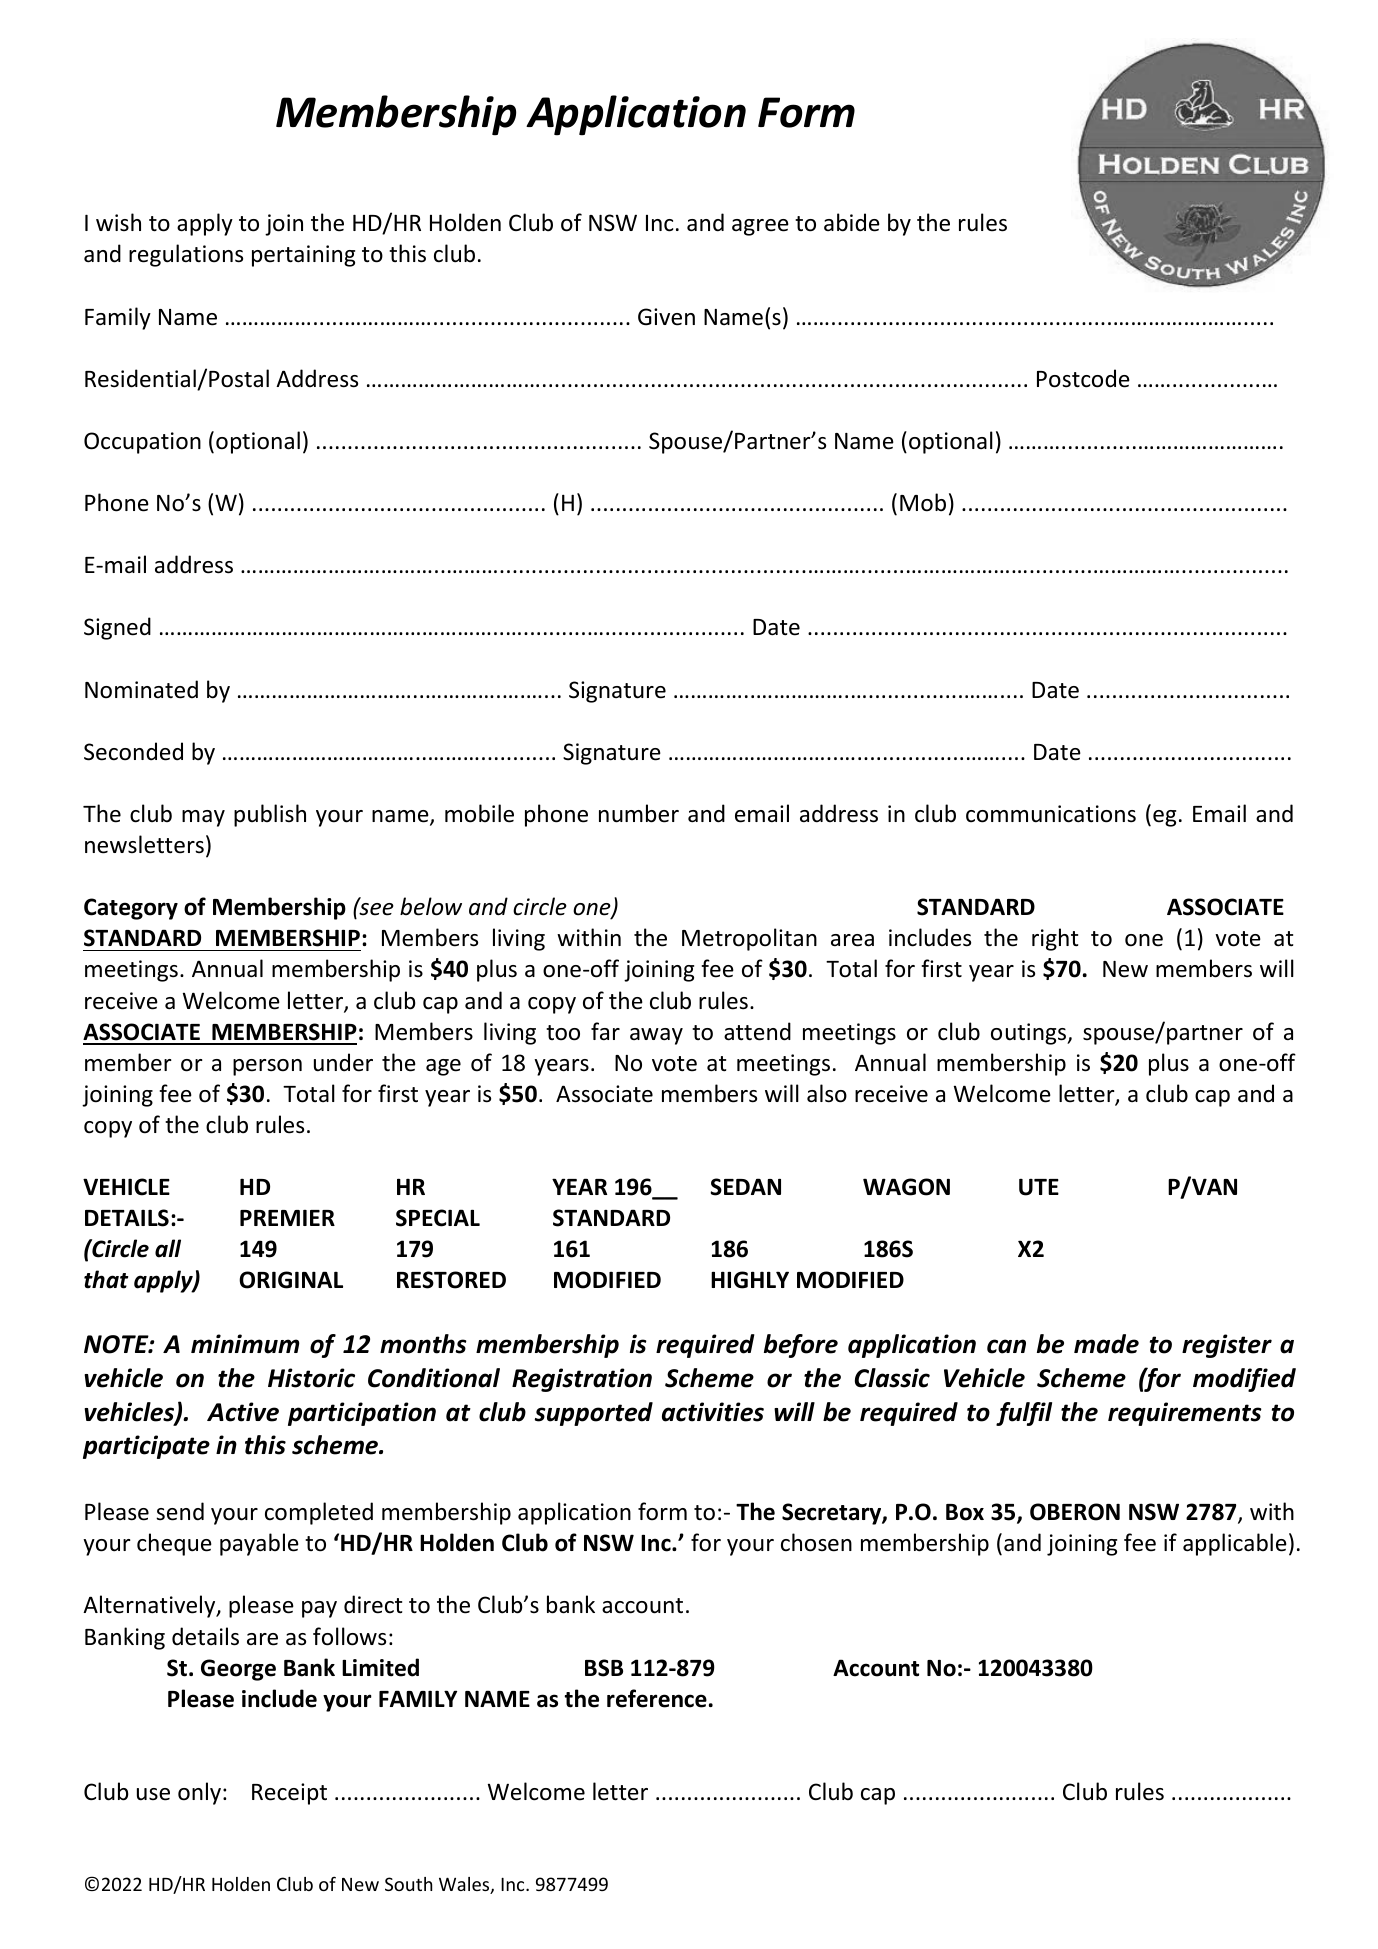  I want to click on regulations, so click(186, 255).
